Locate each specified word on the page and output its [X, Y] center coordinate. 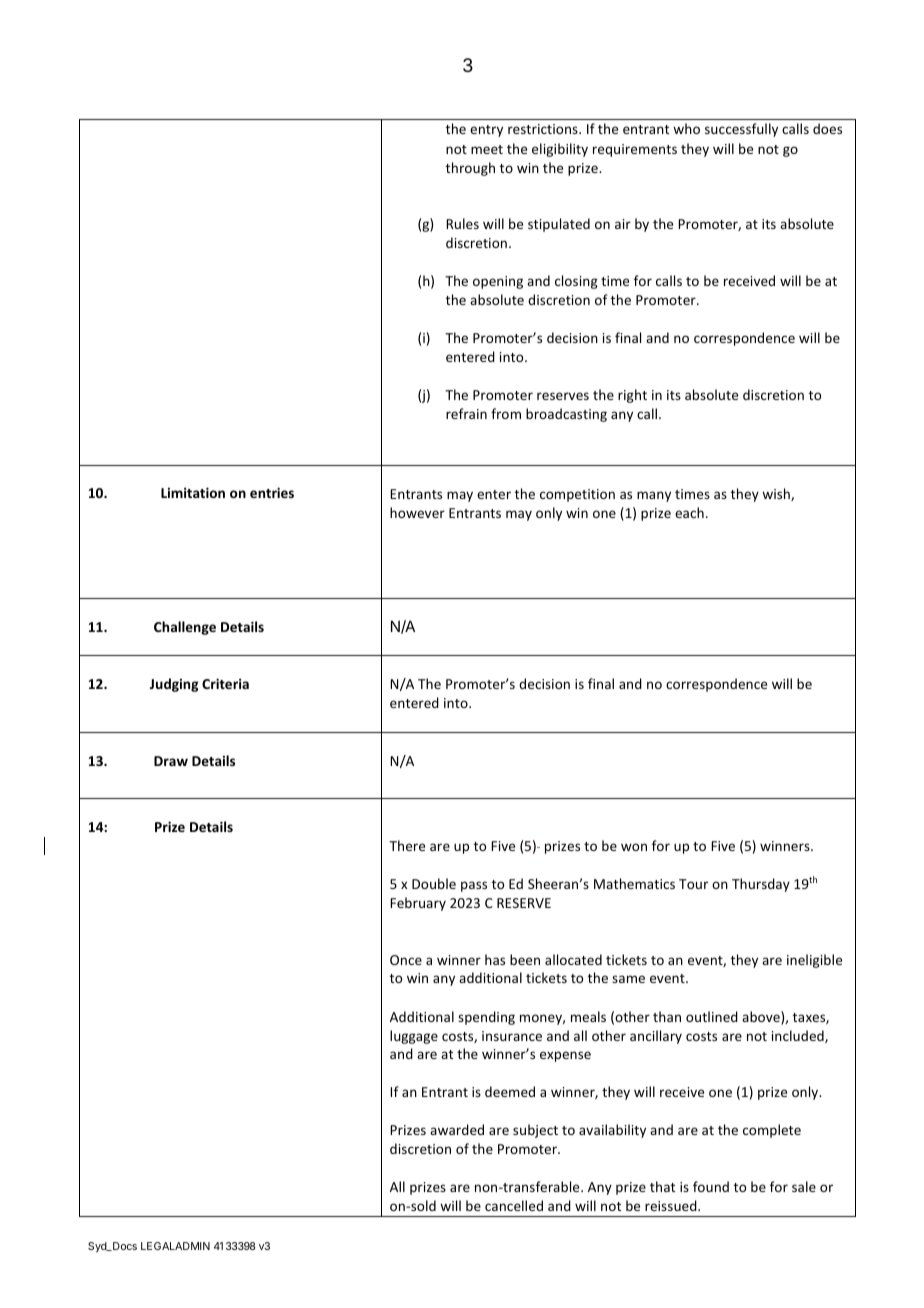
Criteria [225, 683]
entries [272, 492]
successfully [741, 130]
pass [474, 886]
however [417, 512]
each [689, 512]
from [506, 413]
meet [487, 149]
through [470, 169]
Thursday [761, 885]
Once [406, 960]
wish [777, 494]
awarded [457, 1129]
